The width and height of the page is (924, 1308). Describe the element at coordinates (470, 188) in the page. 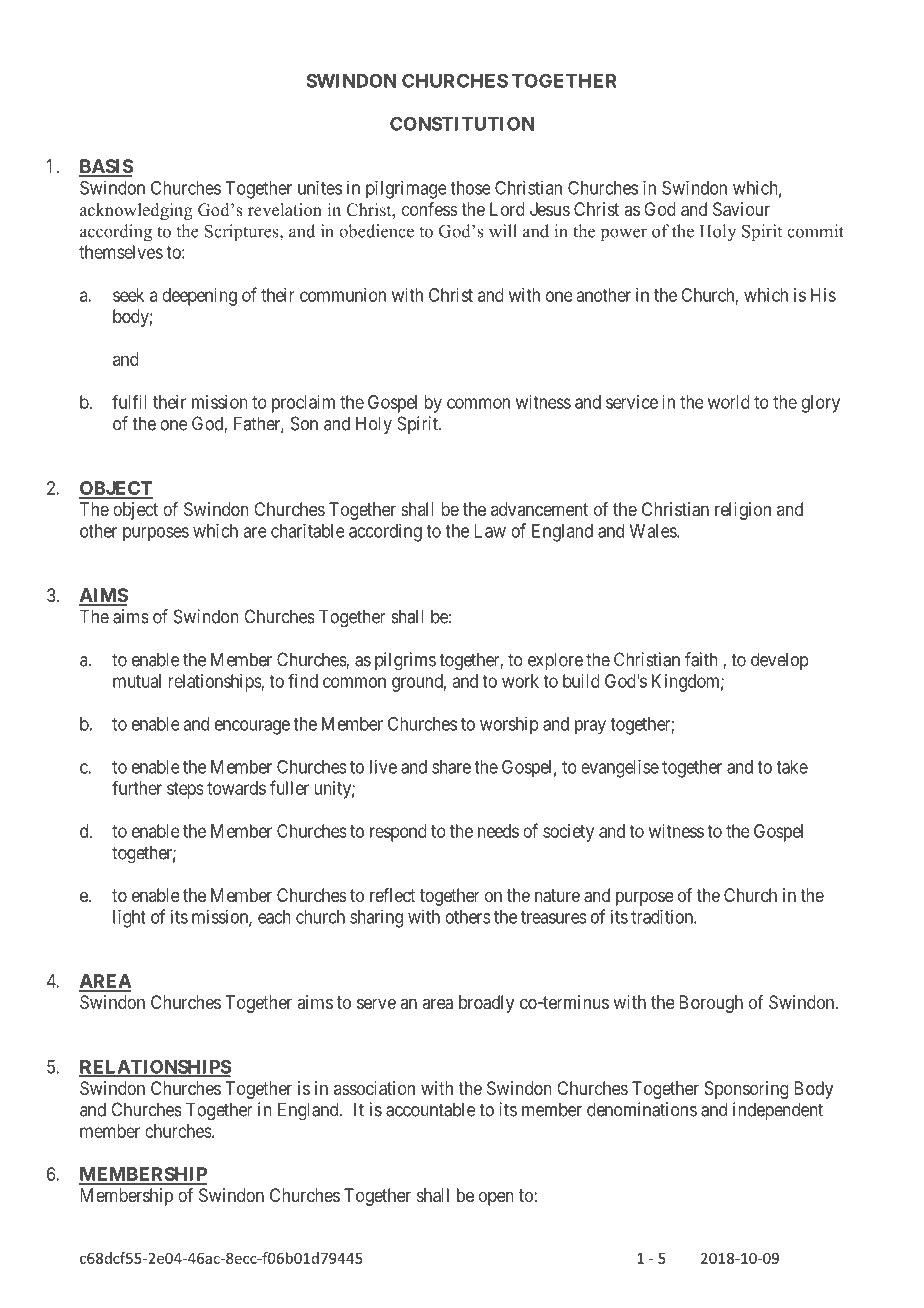

I see `those` at that location.
